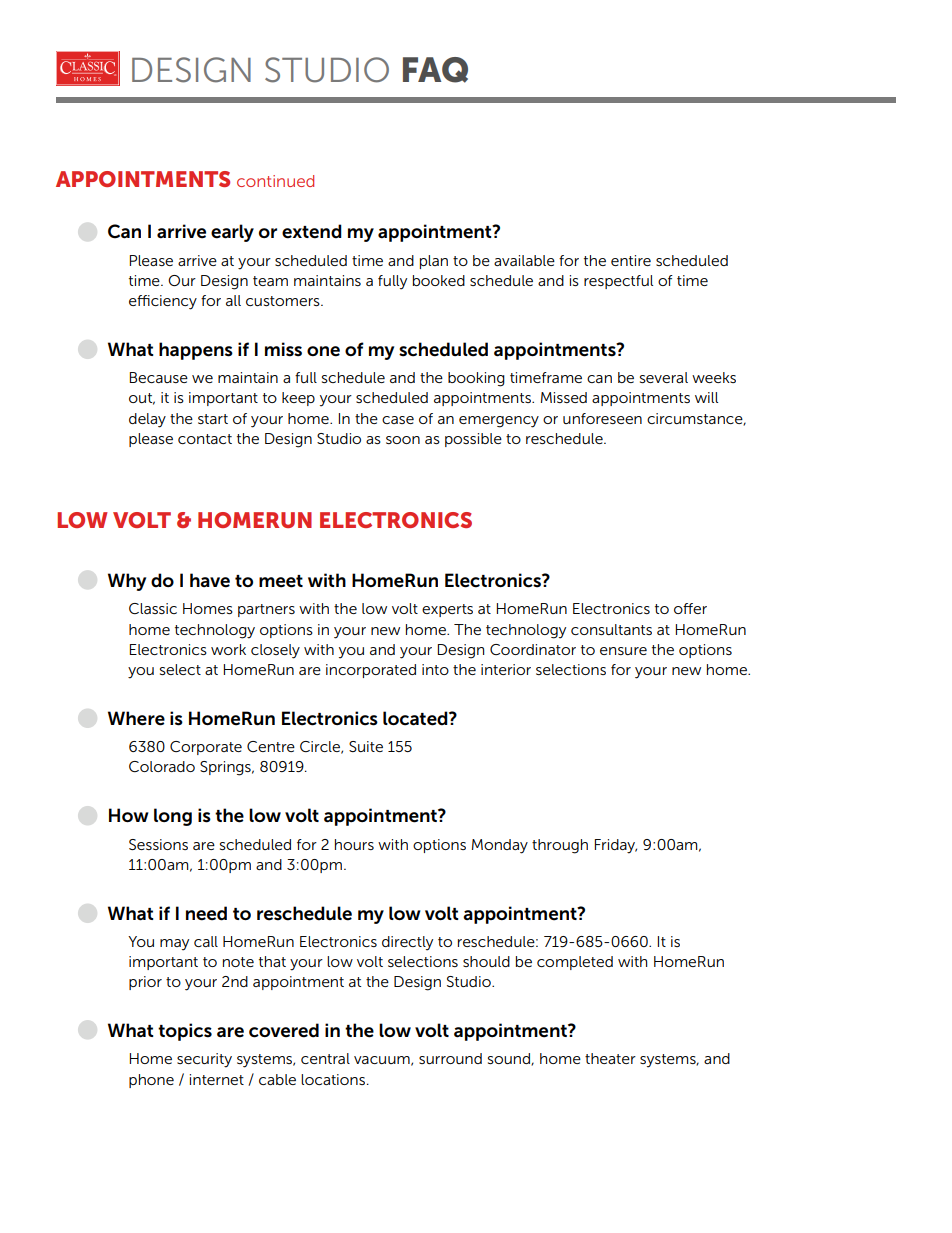  What do you see at coordinates (162, 766) in the screenshot?
I see `Colorado` at bounding box center [162, 766].
